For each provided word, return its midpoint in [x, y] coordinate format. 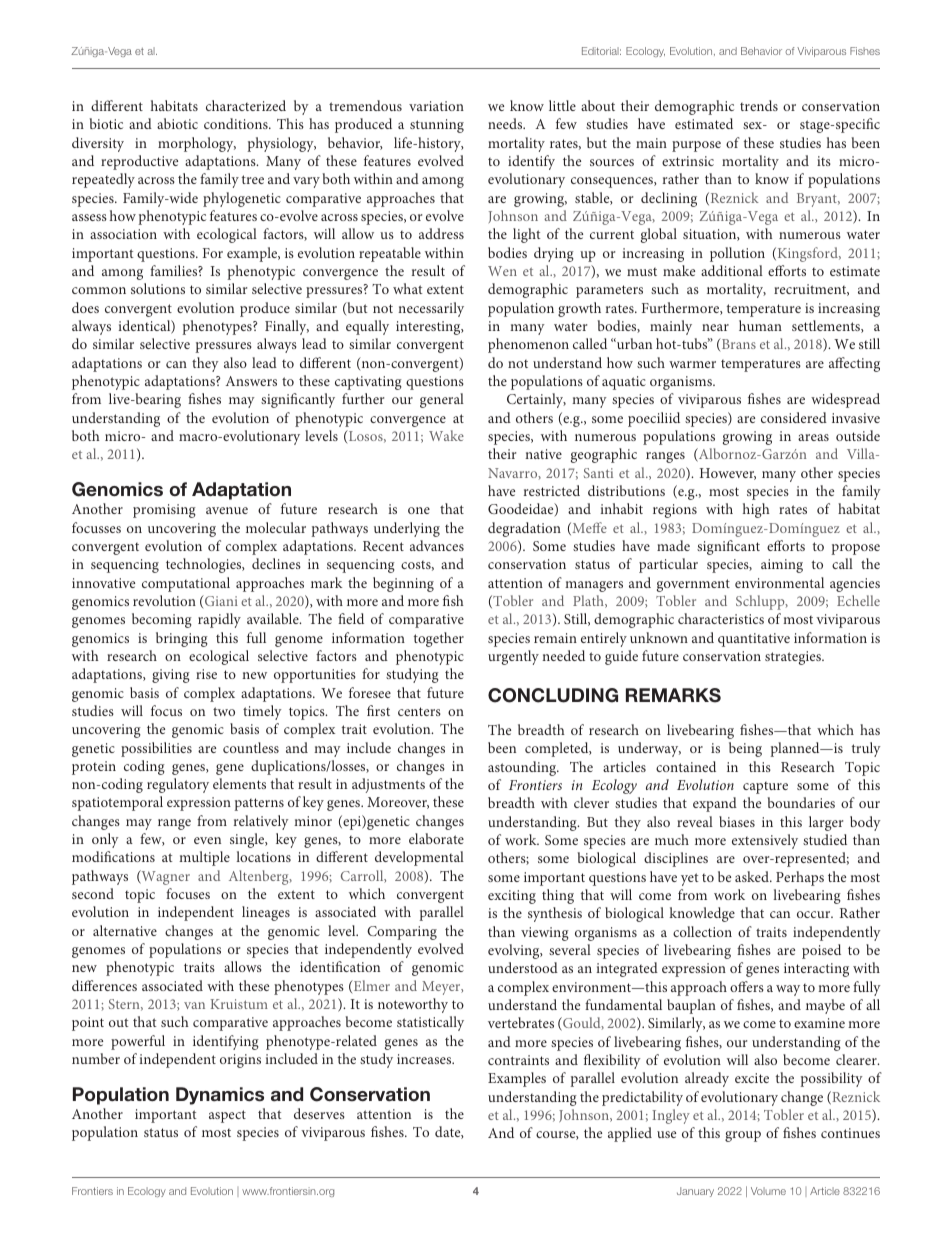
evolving [515, 951]
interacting [816, 970]
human [760, 325]
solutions [158, 288]
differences [104, 985]
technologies [205, 565]
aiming [782, 566]
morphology [197, 144]
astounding [523, 768]
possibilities [156, 749]
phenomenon [528, 345]
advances [437, 545]
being [745, 749]
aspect [227, 1116]
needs [506, 123]
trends [759, 105]
